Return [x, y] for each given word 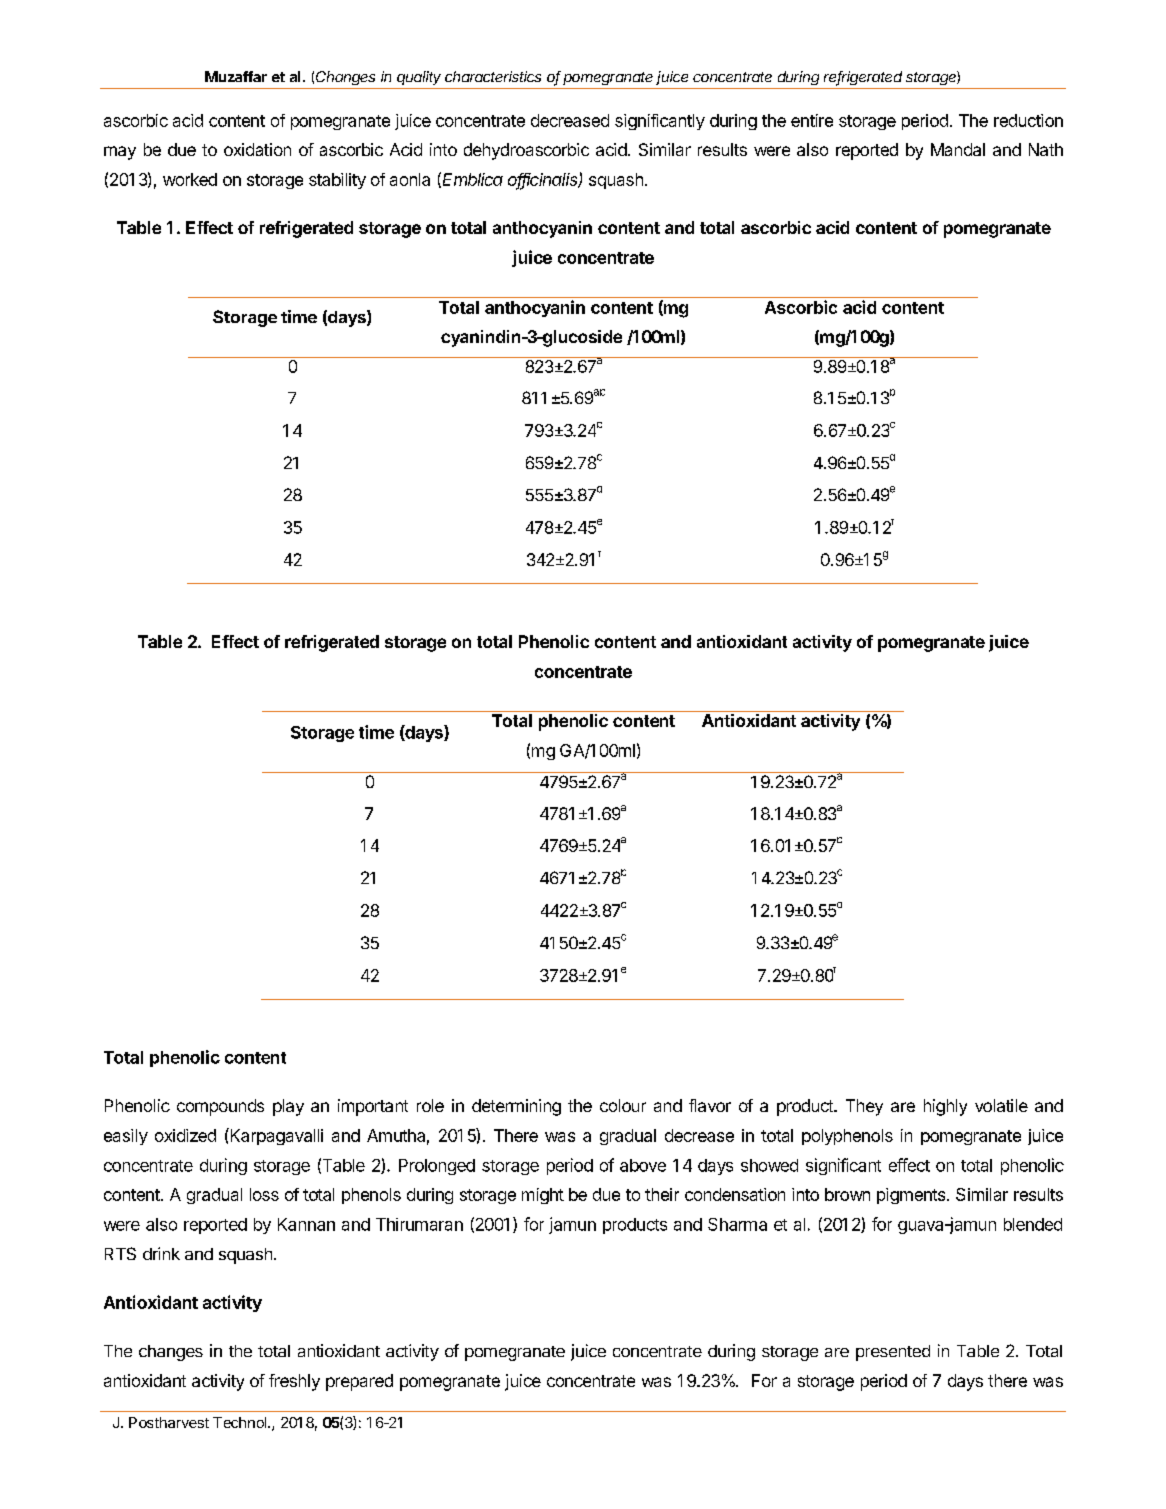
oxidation [257, 149]
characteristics [493, 76]
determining [516, 1107]
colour [623, 1105]
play [288, 1107]
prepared [359, 1382]
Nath [1046, 149]
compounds [220, 1107]
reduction [1028, 120]
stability [337, 181]
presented [893, 1353]
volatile [1001, 1105]
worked [190, 179]
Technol [241, 1422]
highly [945, 1107]
